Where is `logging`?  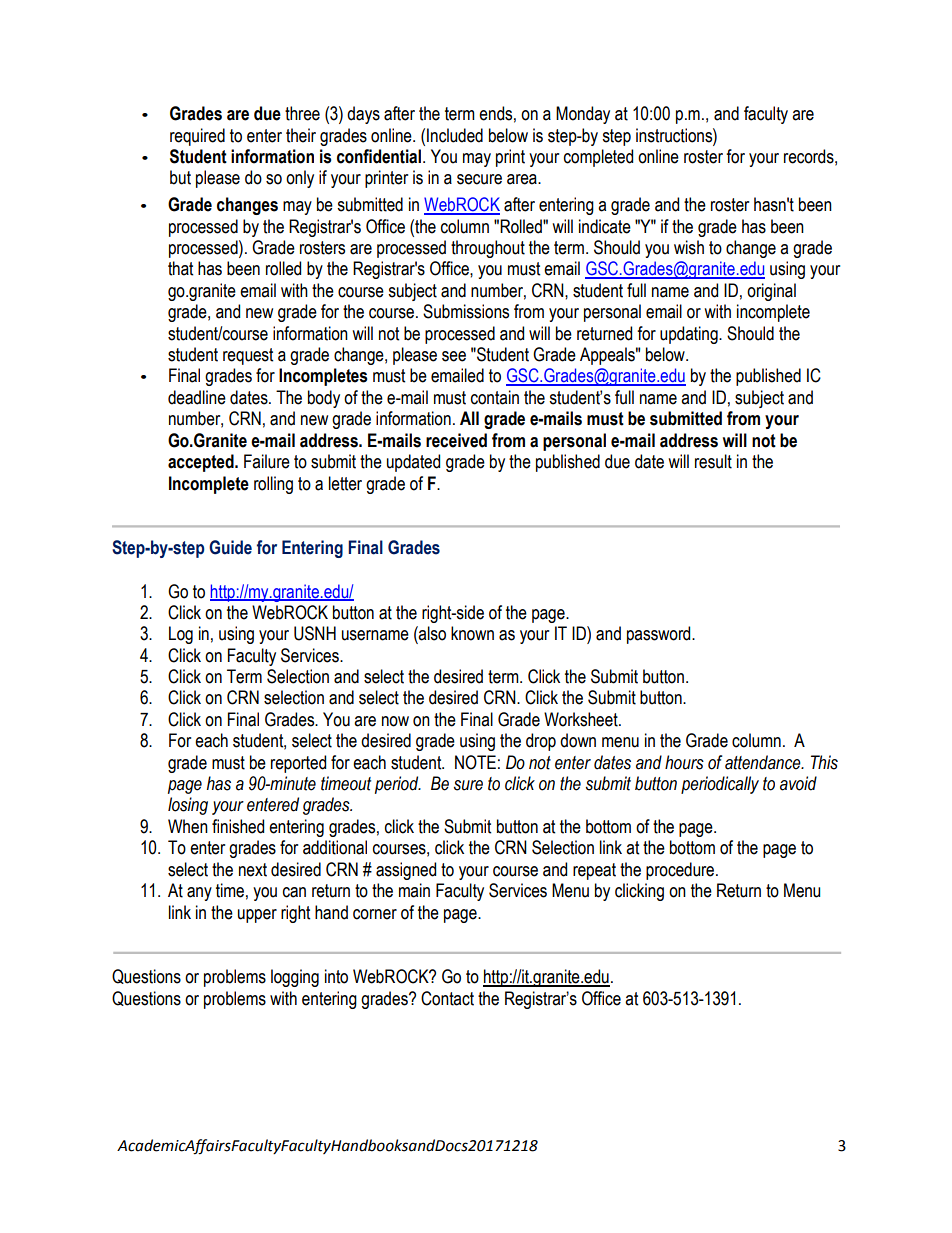
logging is located at coordinates (295, 978).
